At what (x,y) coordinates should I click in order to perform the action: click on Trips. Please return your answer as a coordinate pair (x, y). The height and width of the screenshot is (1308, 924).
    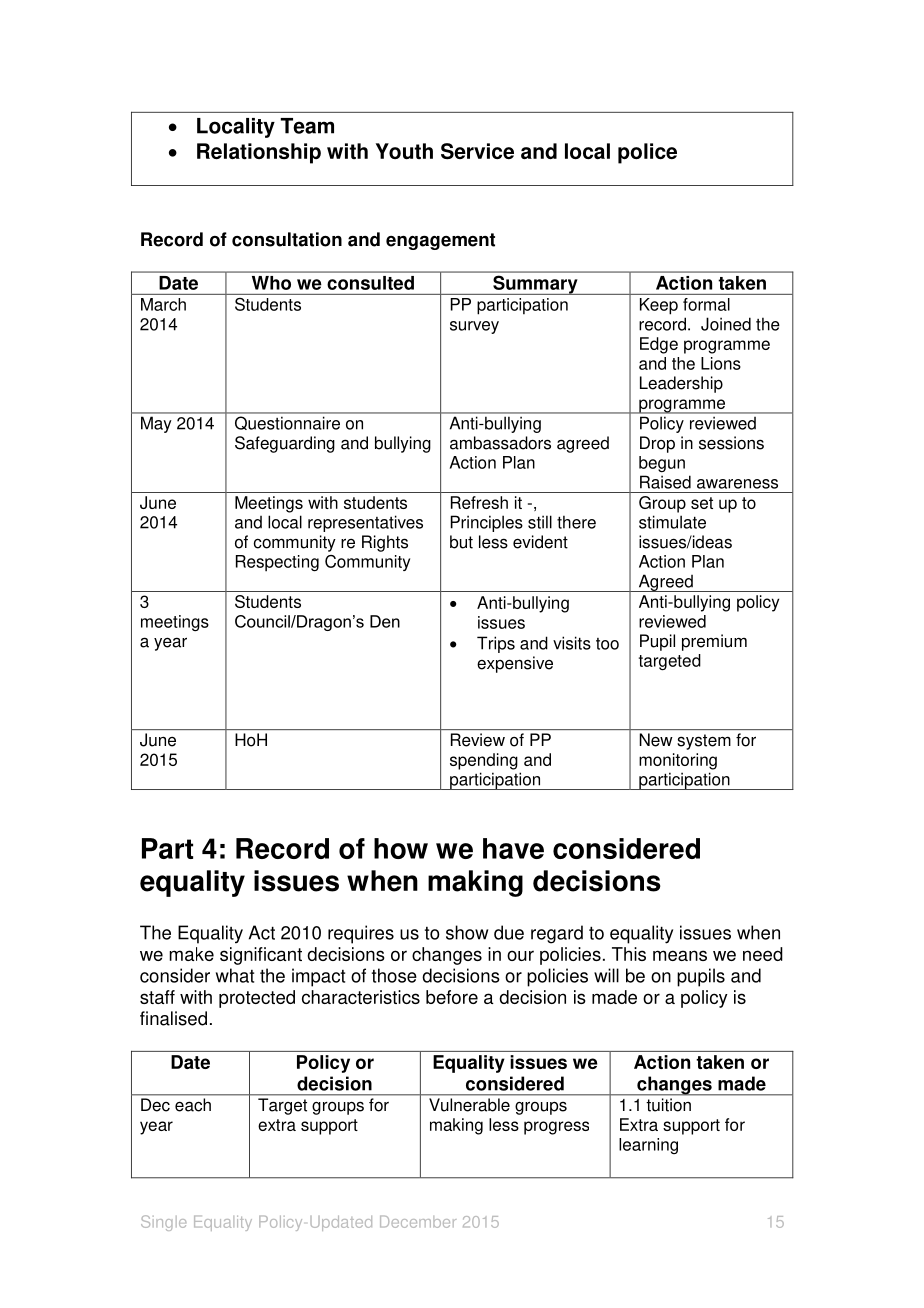
    Looking at the image, I should click on (496, 644).
